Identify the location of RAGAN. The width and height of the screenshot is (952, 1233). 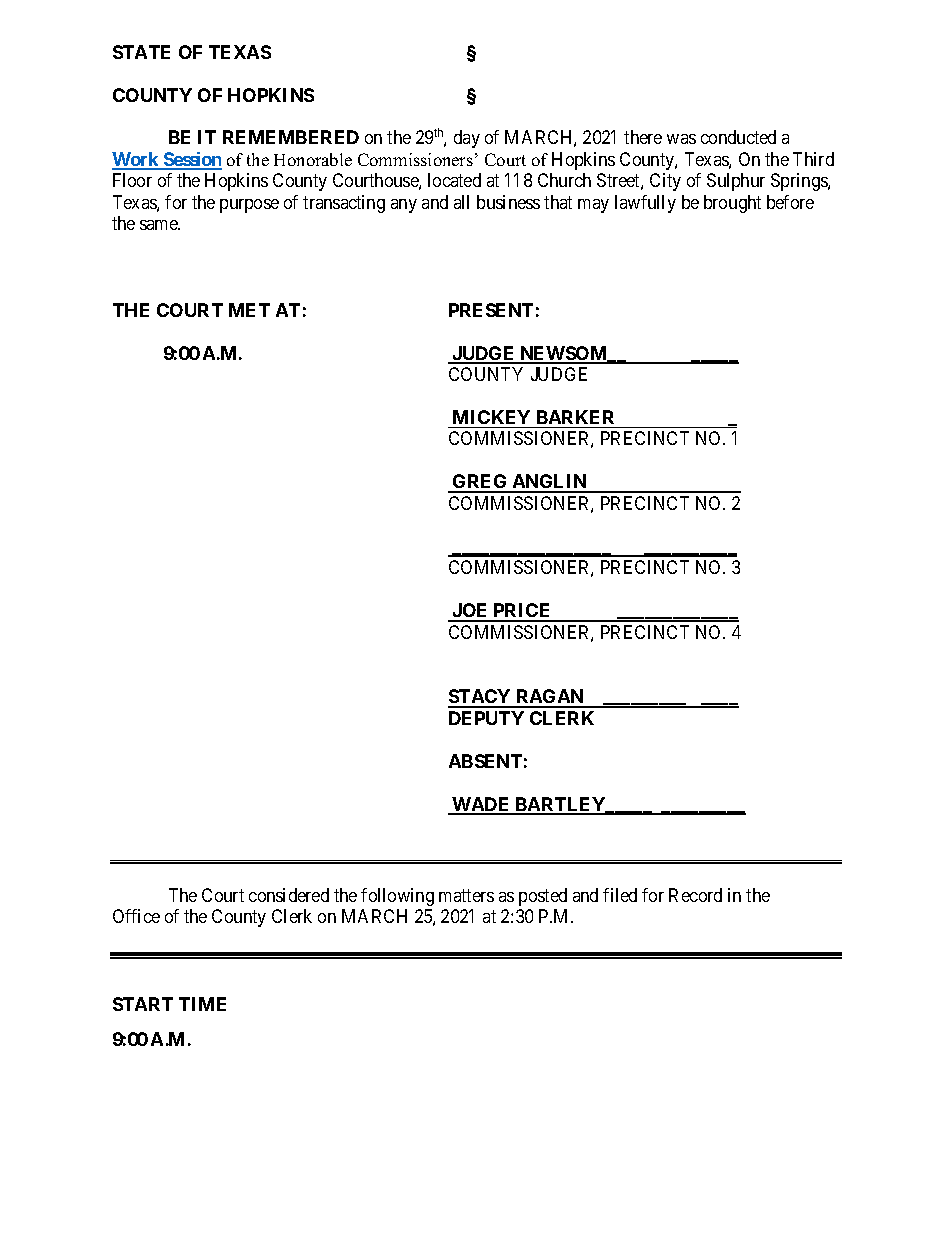
(550, 698).
